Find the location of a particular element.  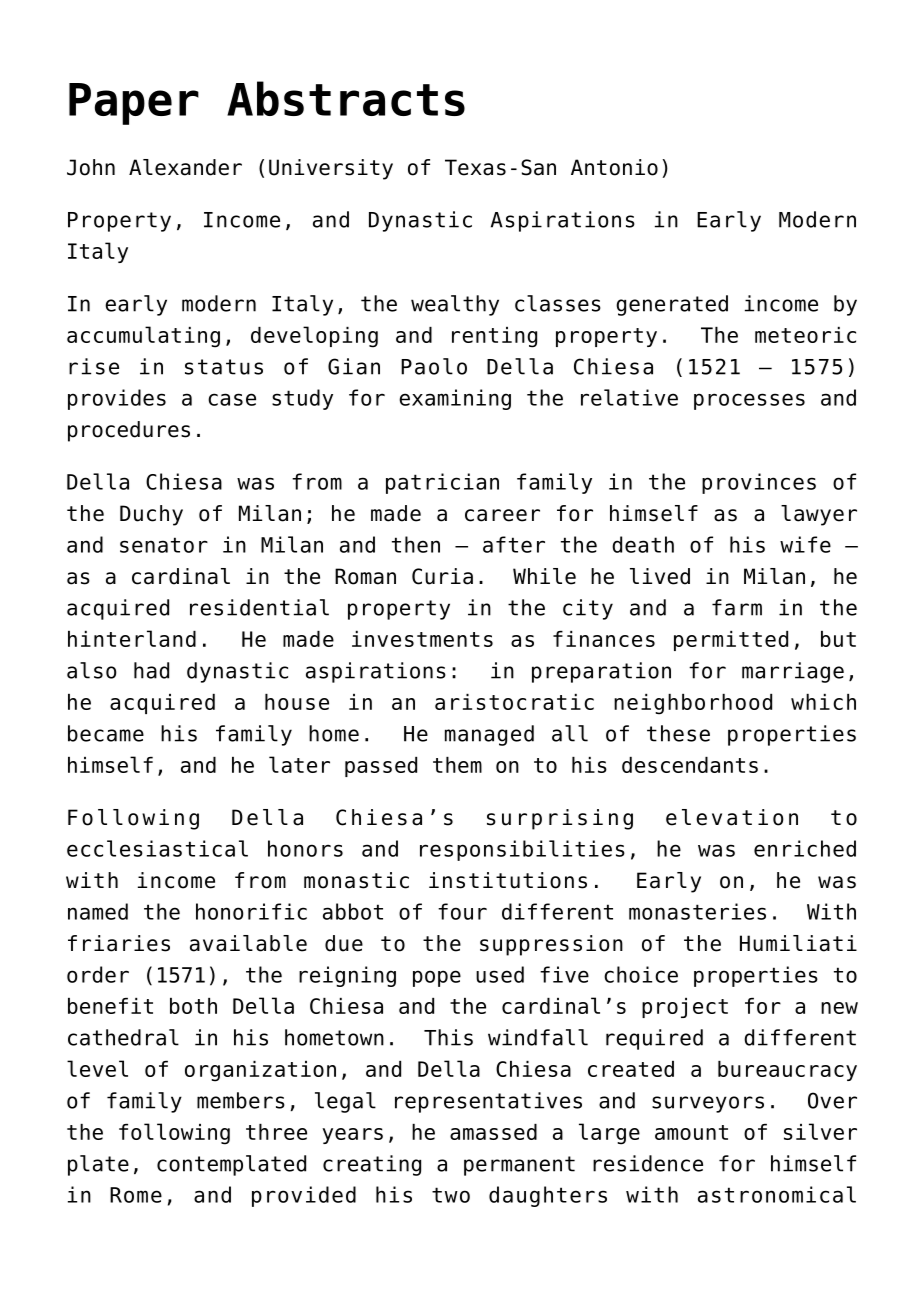

provinces is located at coordinates (759, 483).
